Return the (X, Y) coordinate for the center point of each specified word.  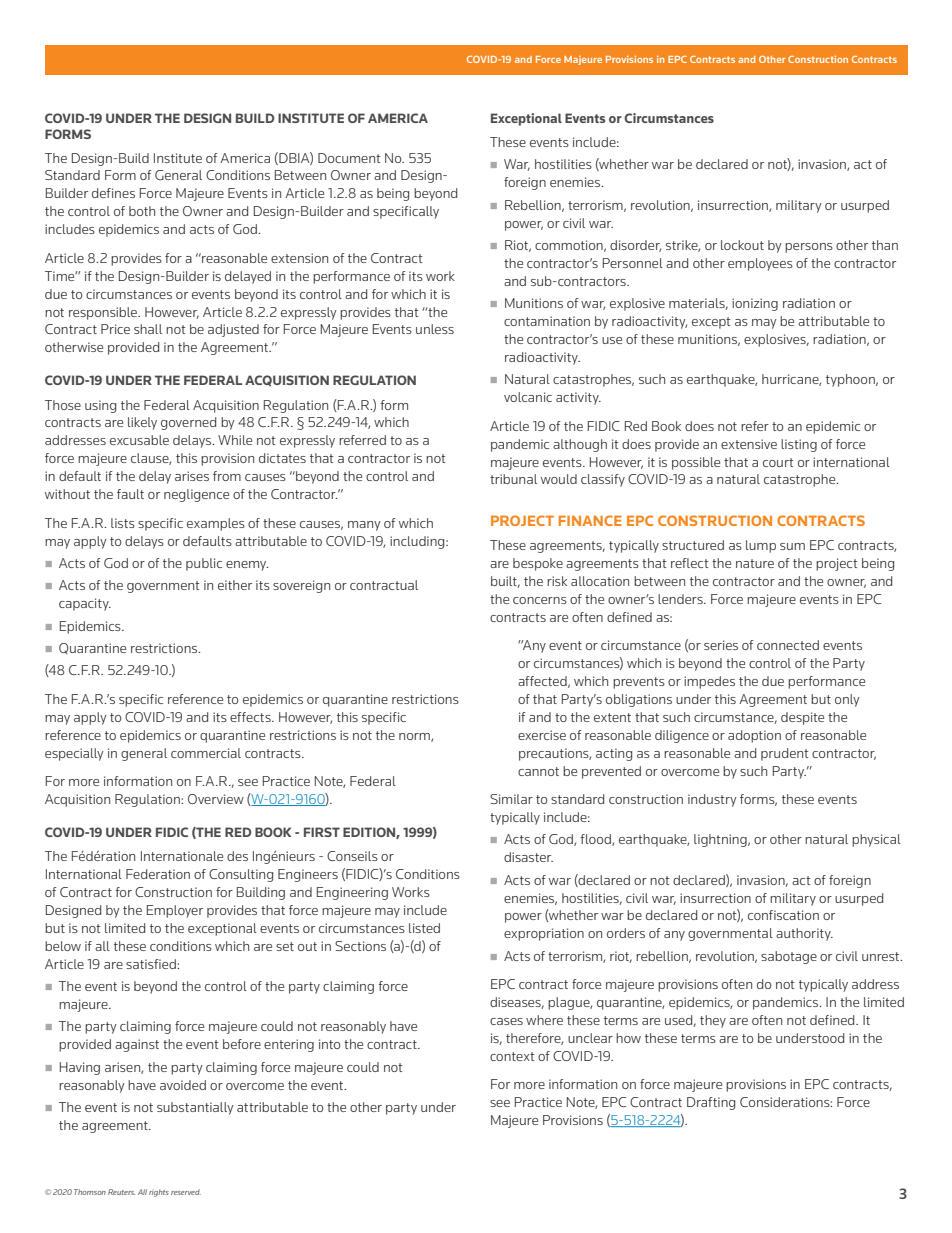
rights (159, 1193)
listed (424, 928)
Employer (175, 911)
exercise (542, 735)
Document (349, 158)
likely (142, 423)
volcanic (528, 397)
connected (788, 645)
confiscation (783, 915)
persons (809, 248)
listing (799, 445)
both (142, 211)
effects (251, 717)
